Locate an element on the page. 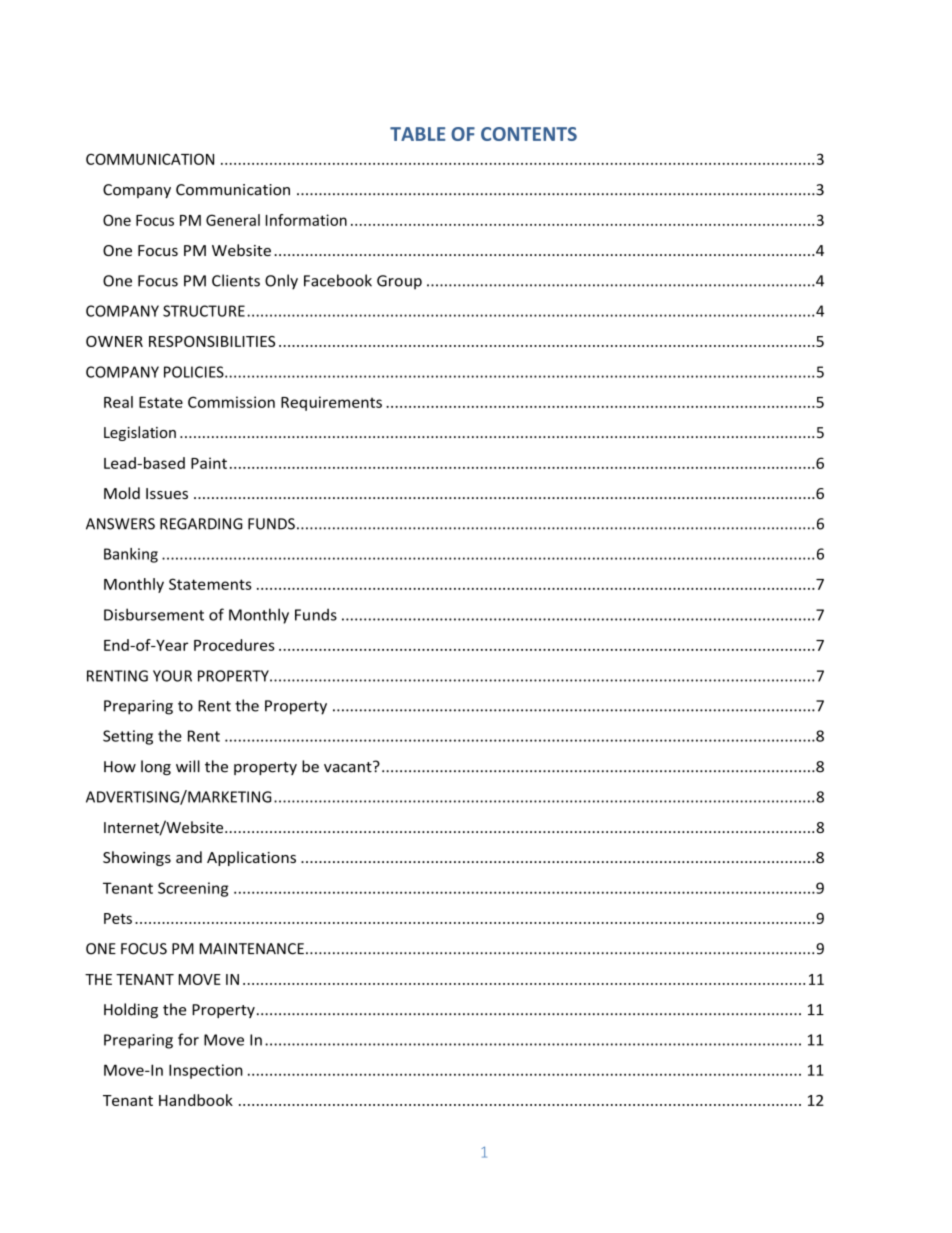  Issues is located at coordinates (167, 493).
